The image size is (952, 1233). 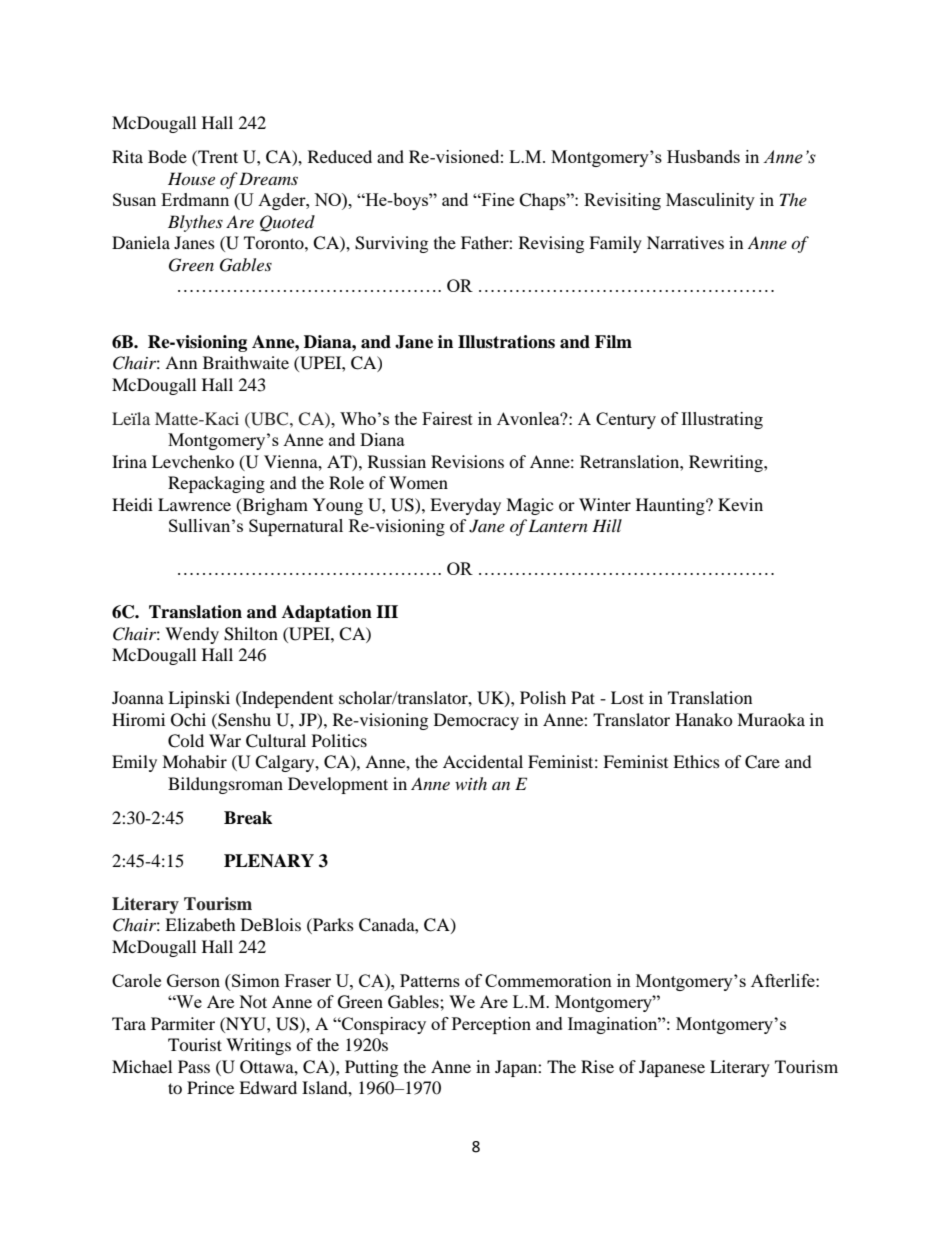 What do you see at coordinates (191, 178) in the screenshot?
I see `House` at bounding box center [191, 178].
